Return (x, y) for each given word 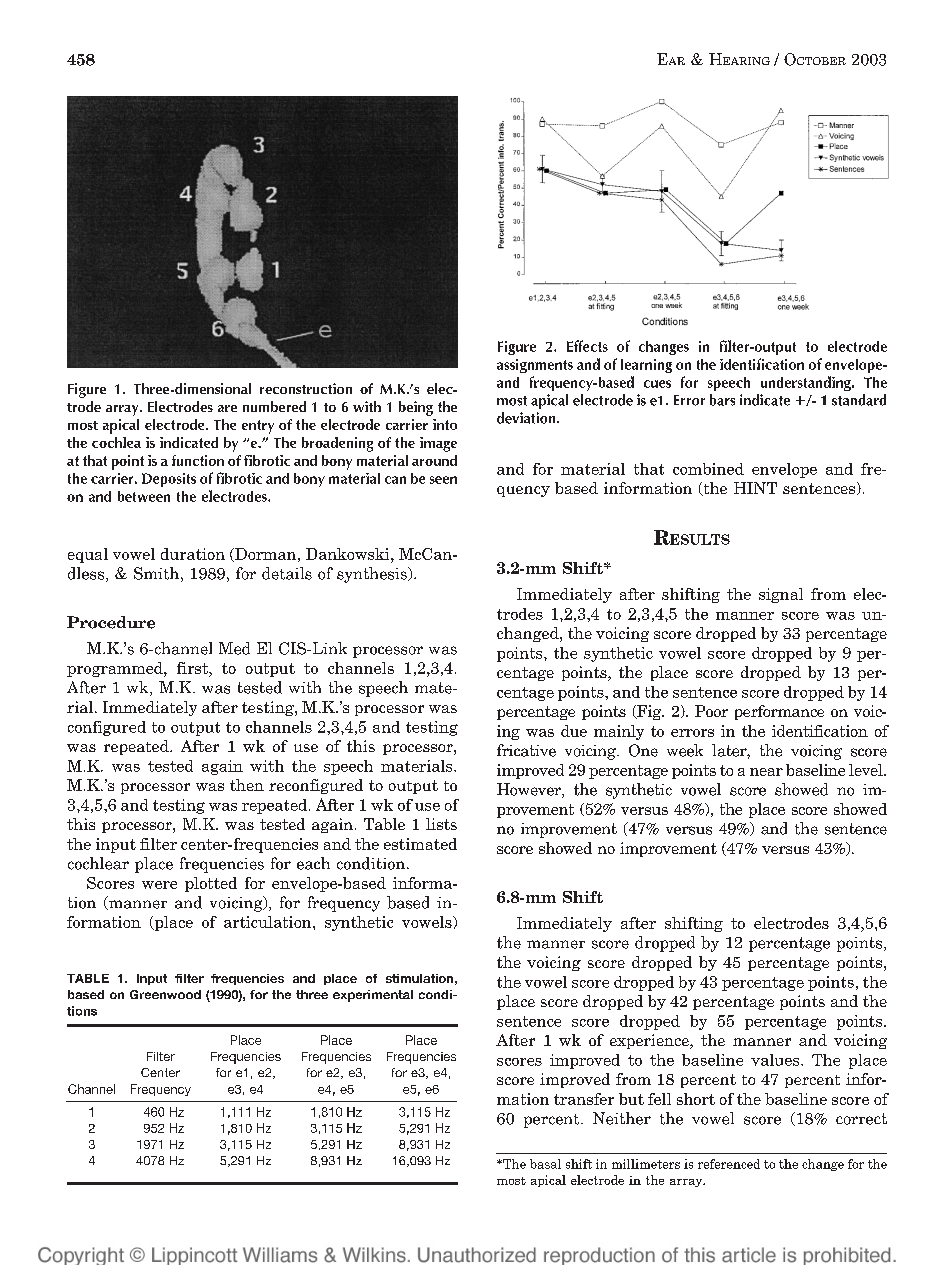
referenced (729, 1164)
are (227, 408)
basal (545, 1164)
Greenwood (165, 994)
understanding (807, 383)
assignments (535, 366)
